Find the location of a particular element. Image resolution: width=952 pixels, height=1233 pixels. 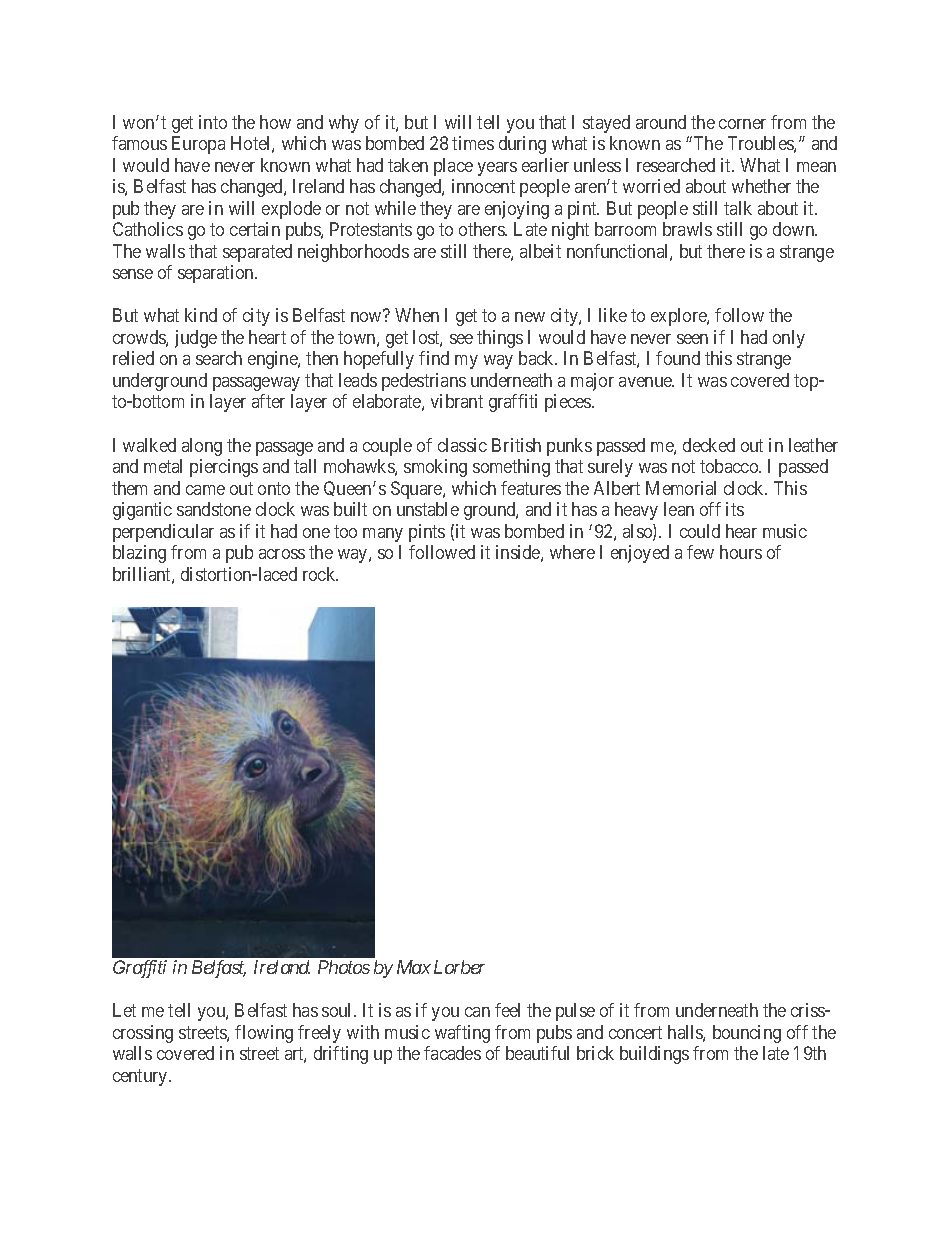

Europa is located at coordinates (198, 145).
